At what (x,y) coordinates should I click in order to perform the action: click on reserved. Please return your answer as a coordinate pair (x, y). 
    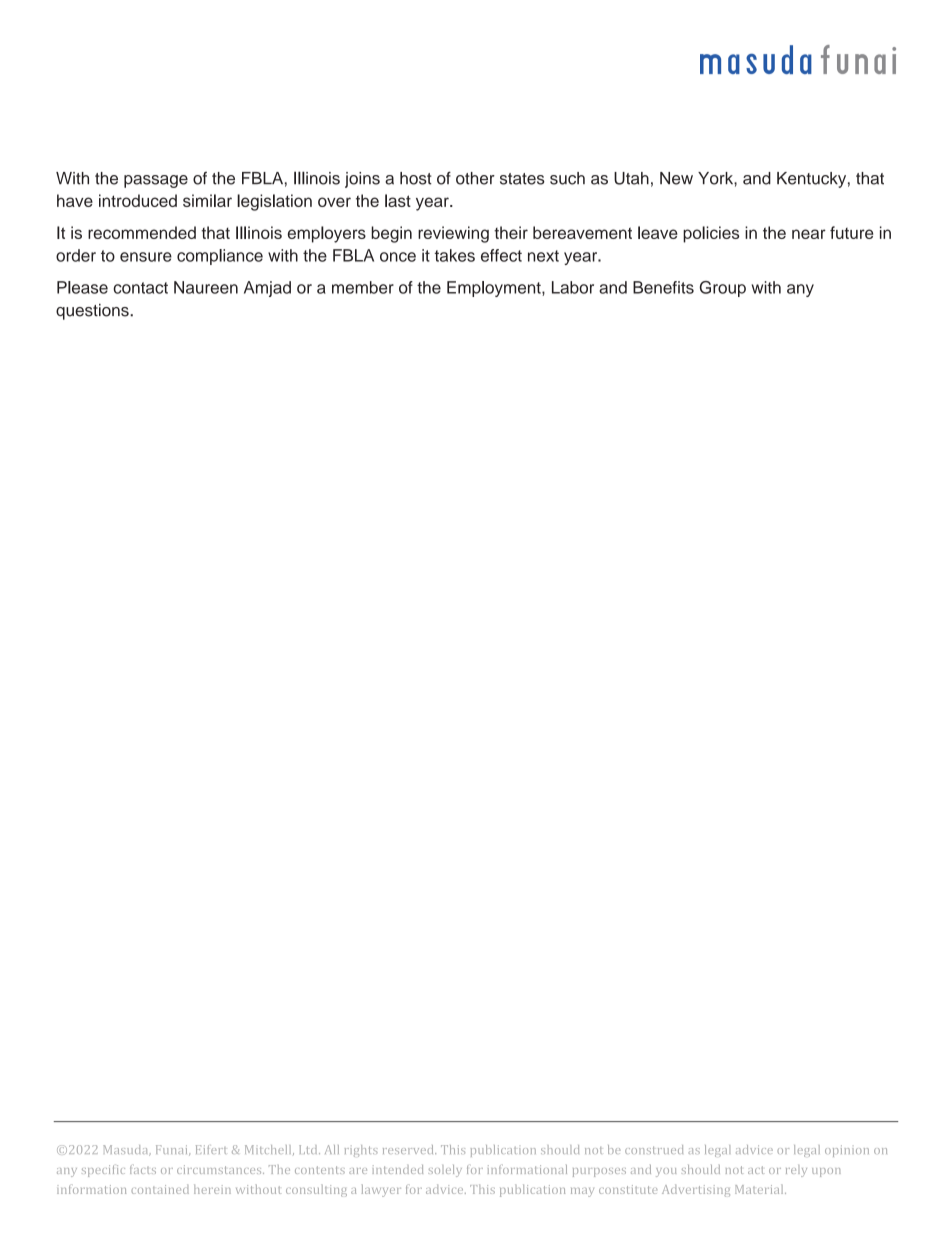
    Looking at the image, I should click on (409, 1149).
